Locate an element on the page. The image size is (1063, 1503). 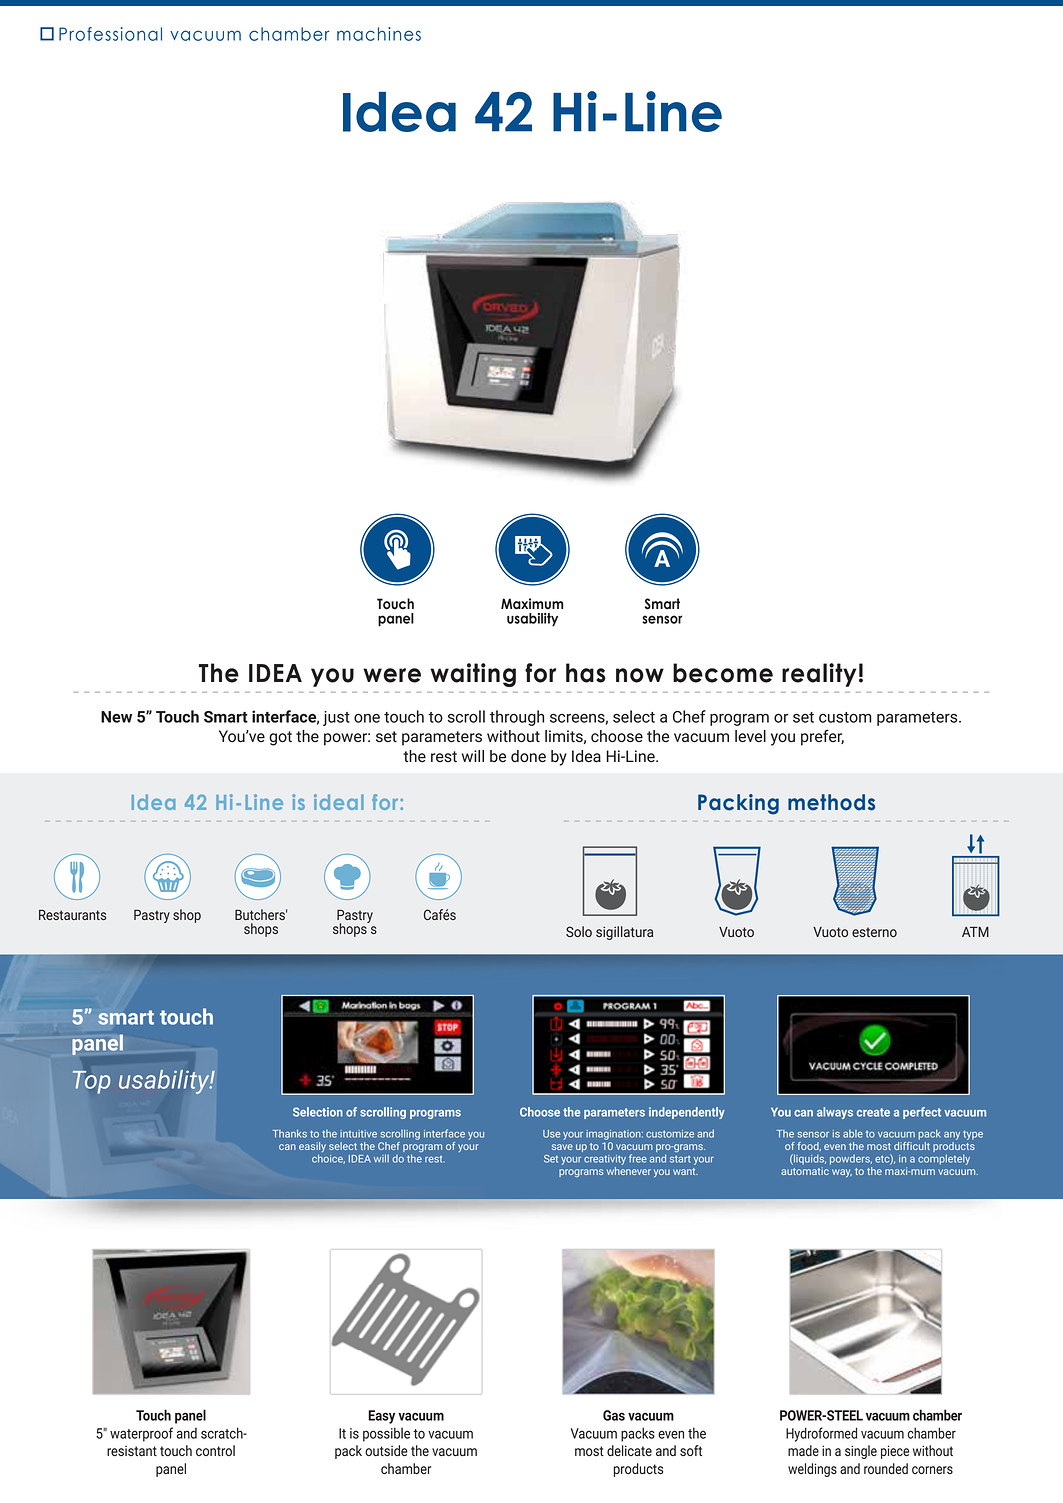
ATM is located at coordinates (975, 931).
